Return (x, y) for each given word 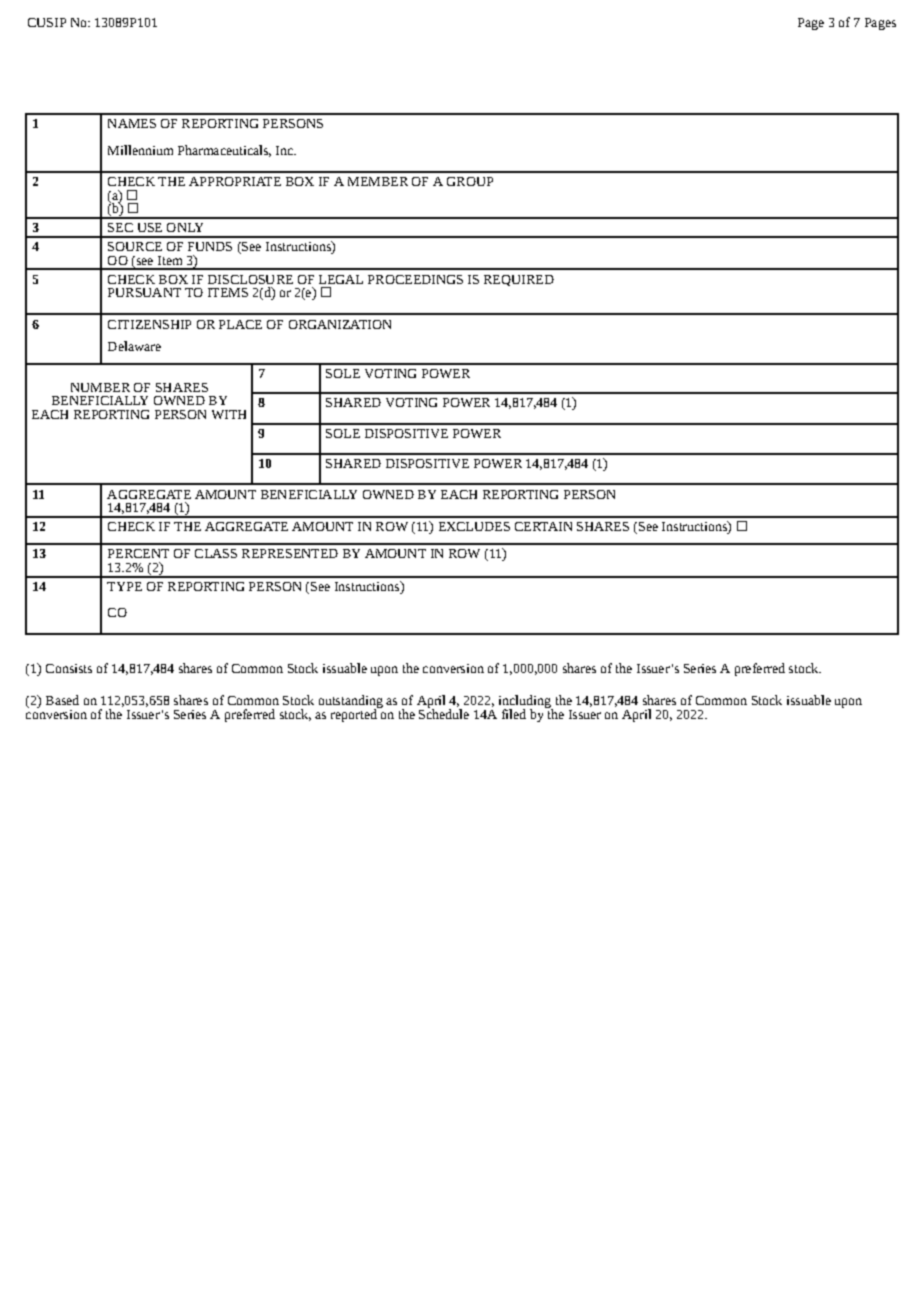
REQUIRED (519, 280)
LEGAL (341, 279)
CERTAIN (543, 526)
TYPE (124, 586)
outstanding (351, 703)
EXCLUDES (474, 526)
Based (62, 700)
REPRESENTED (290, 553)
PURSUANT (144, 292)
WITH (229, 414)
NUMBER (100, 387)
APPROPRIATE (235, 181)
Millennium (140, 150)
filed (514, 714)
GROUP (470, 181)
